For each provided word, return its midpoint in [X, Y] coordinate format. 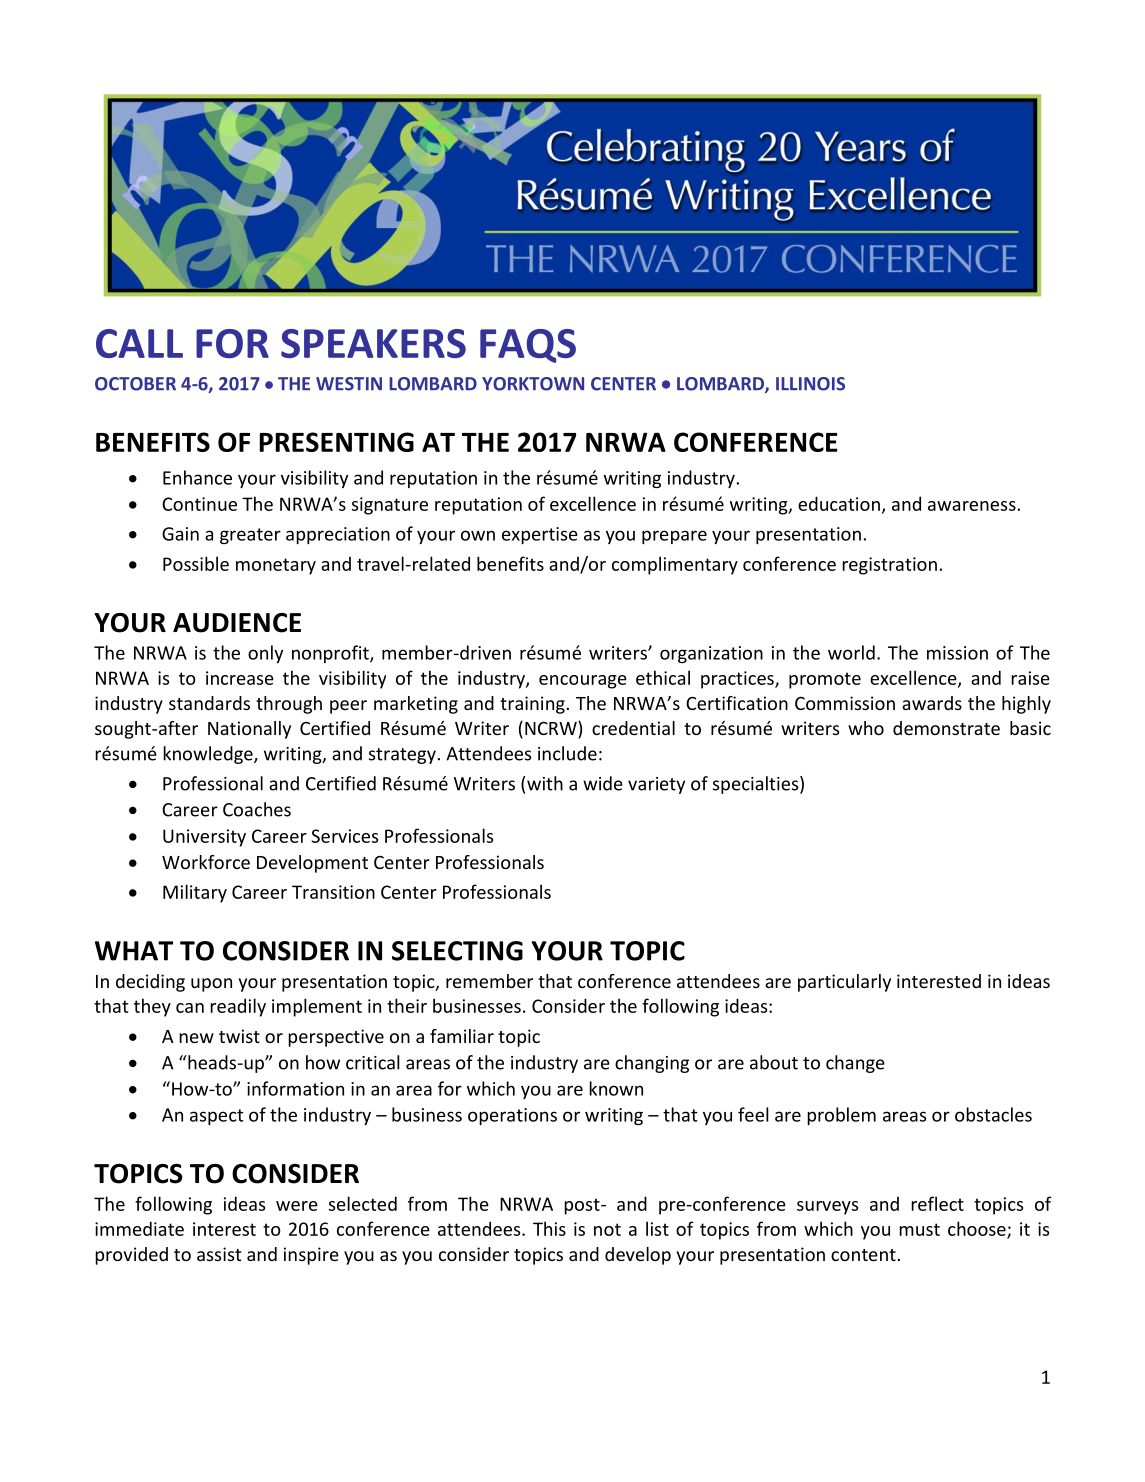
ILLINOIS [810, 384]
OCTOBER [135, 384]
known [616, 1088]
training [532, 705]
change [855, 1064]
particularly [844, 983]
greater [250, 536]
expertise [540, 535]
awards [932, 703]
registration [889, 566]
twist [239, 1036]
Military [195, 893]
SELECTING [457, 951]
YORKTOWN [533, 384]
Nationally [249, 730]
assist [219, 1254]
